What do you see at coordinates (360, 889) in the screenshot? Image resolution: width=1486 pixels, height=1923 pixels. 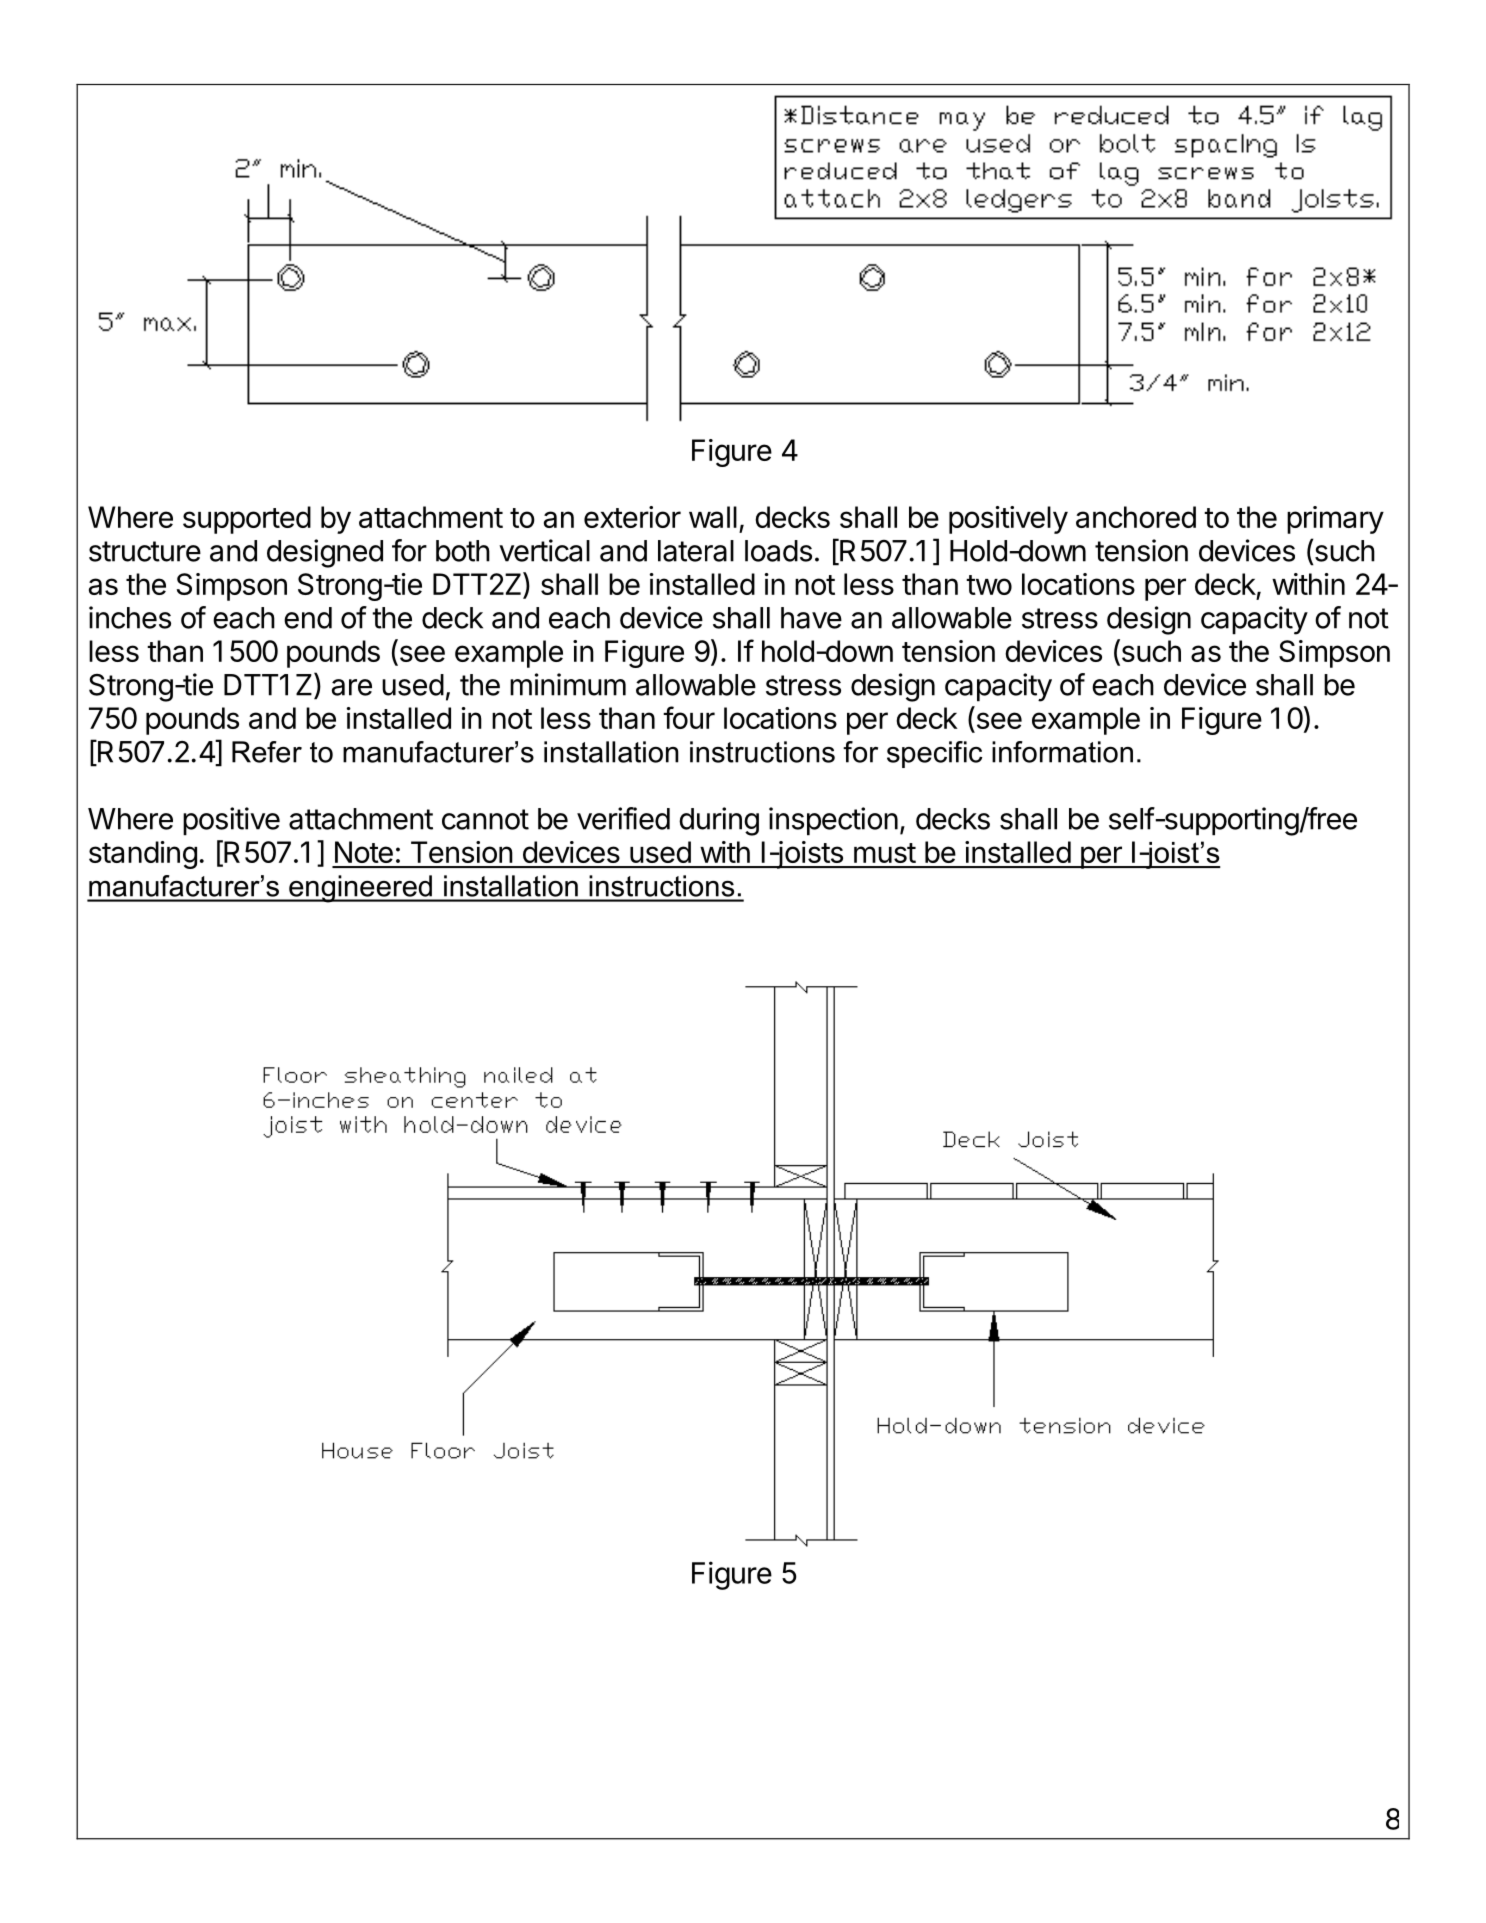 I see `engineered` at bounding box center [360, 889].
